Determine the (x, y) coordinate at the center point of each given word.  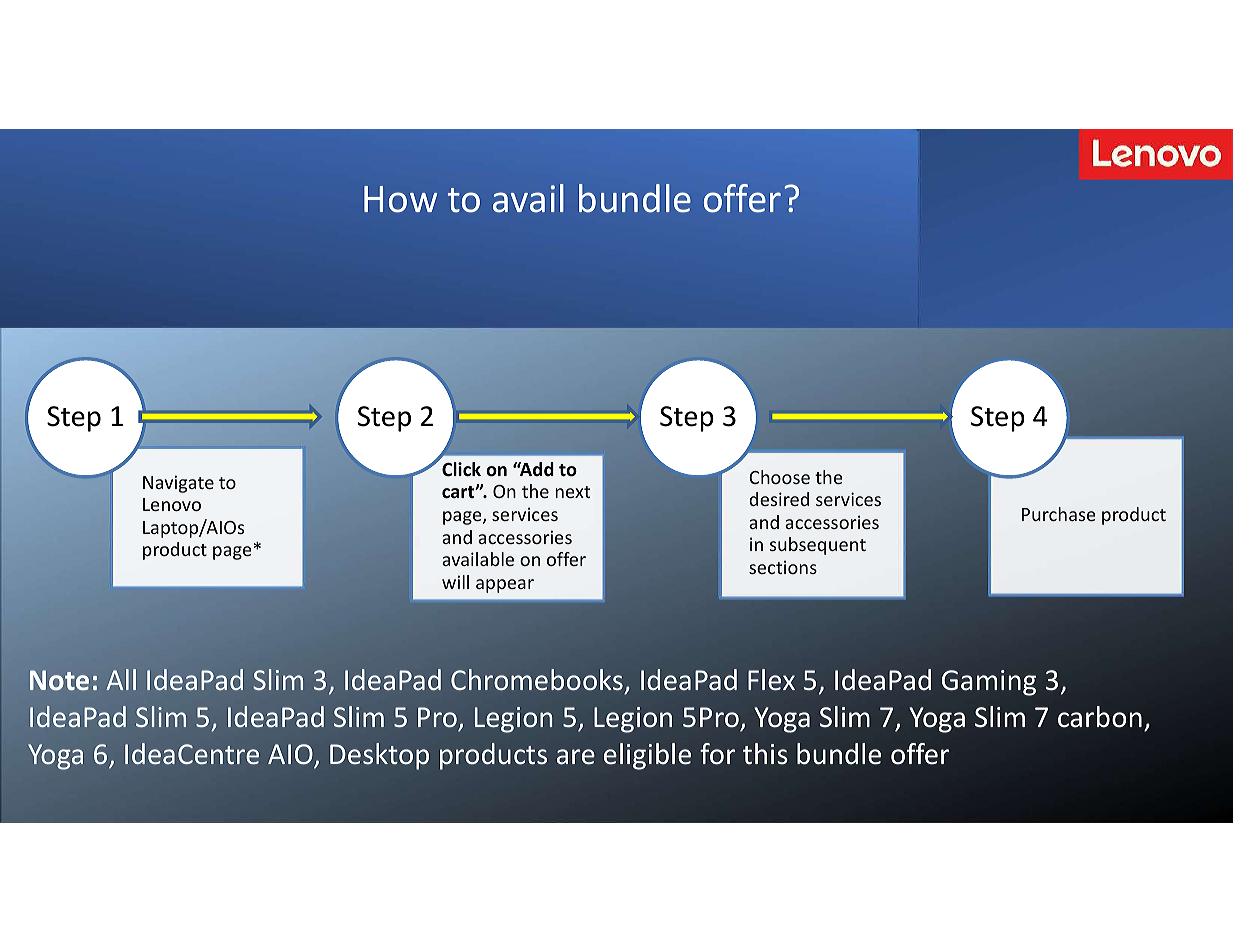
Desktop (379, 756)
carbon (1100, 717)
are (576, 757)
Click (461, 469)
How (400, 199)
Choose (779, 477)
